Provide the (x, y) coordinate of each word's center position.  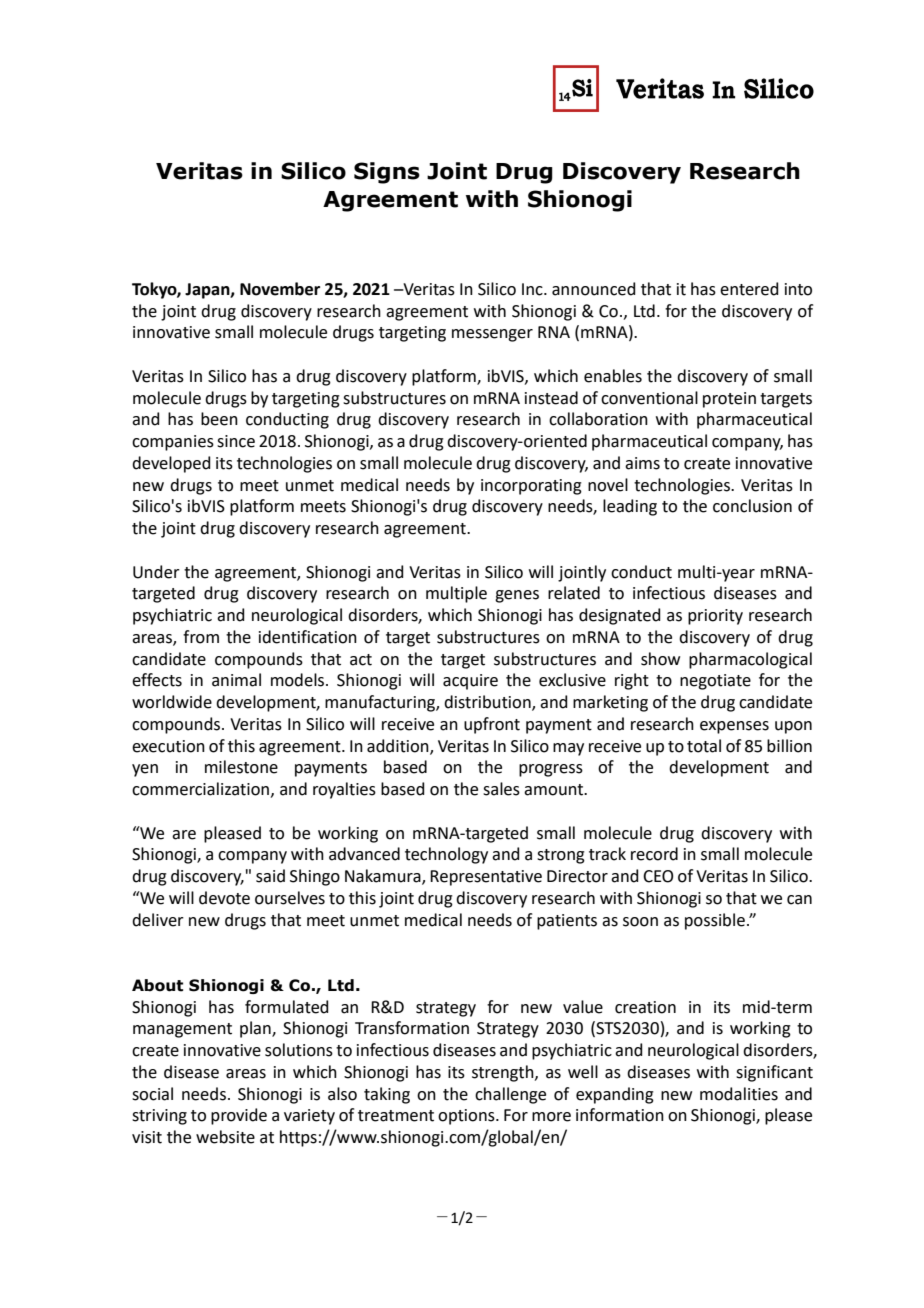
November (280, 289)
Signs (387, 173)
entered (749, 289)
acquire (470, 682)
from (201, 637)
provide (239, 1116)
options (467, 1117)
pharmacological (750, 660)
